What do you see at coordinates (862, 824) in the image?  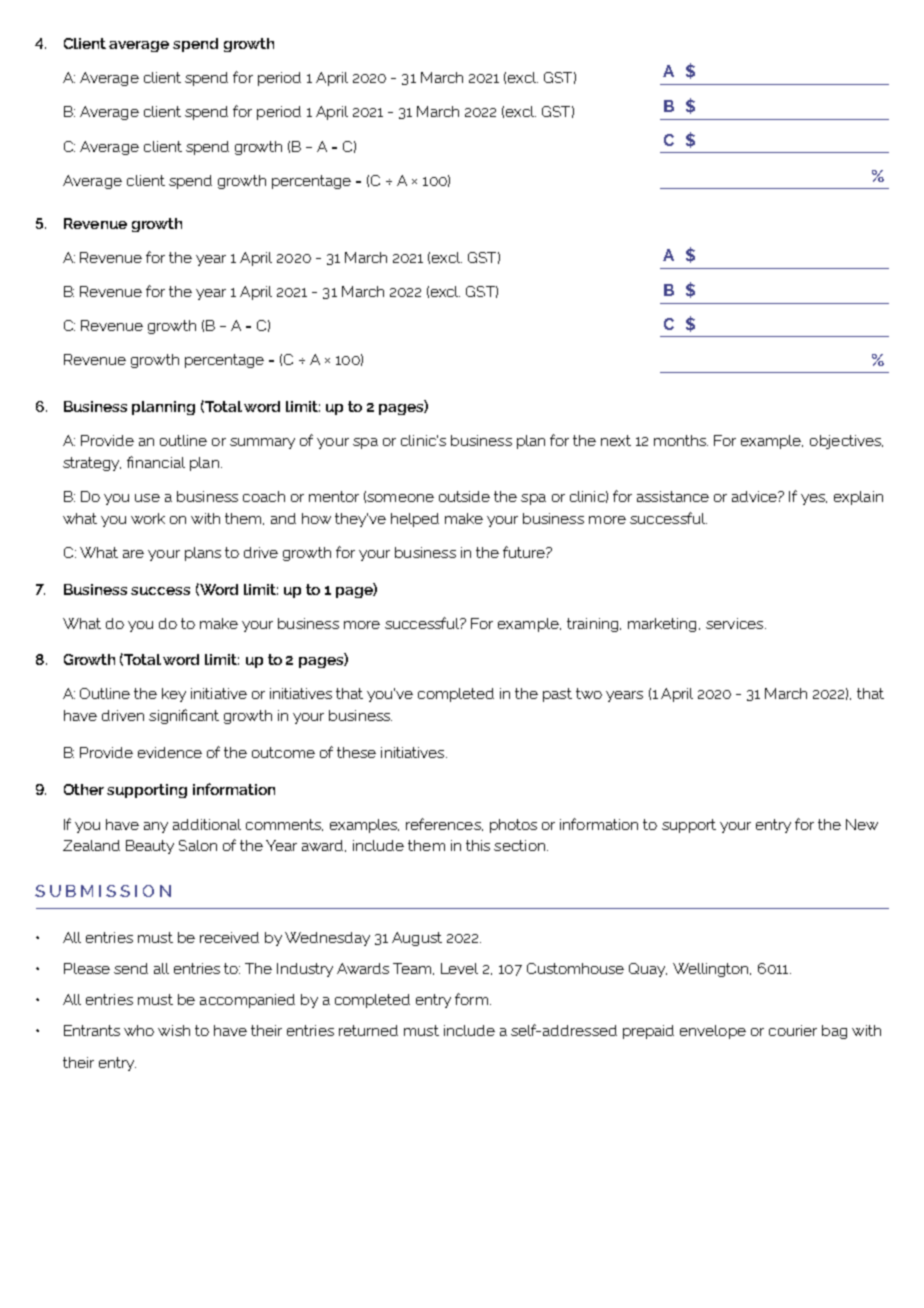 I see `New` at bounding box center [862, 824].
